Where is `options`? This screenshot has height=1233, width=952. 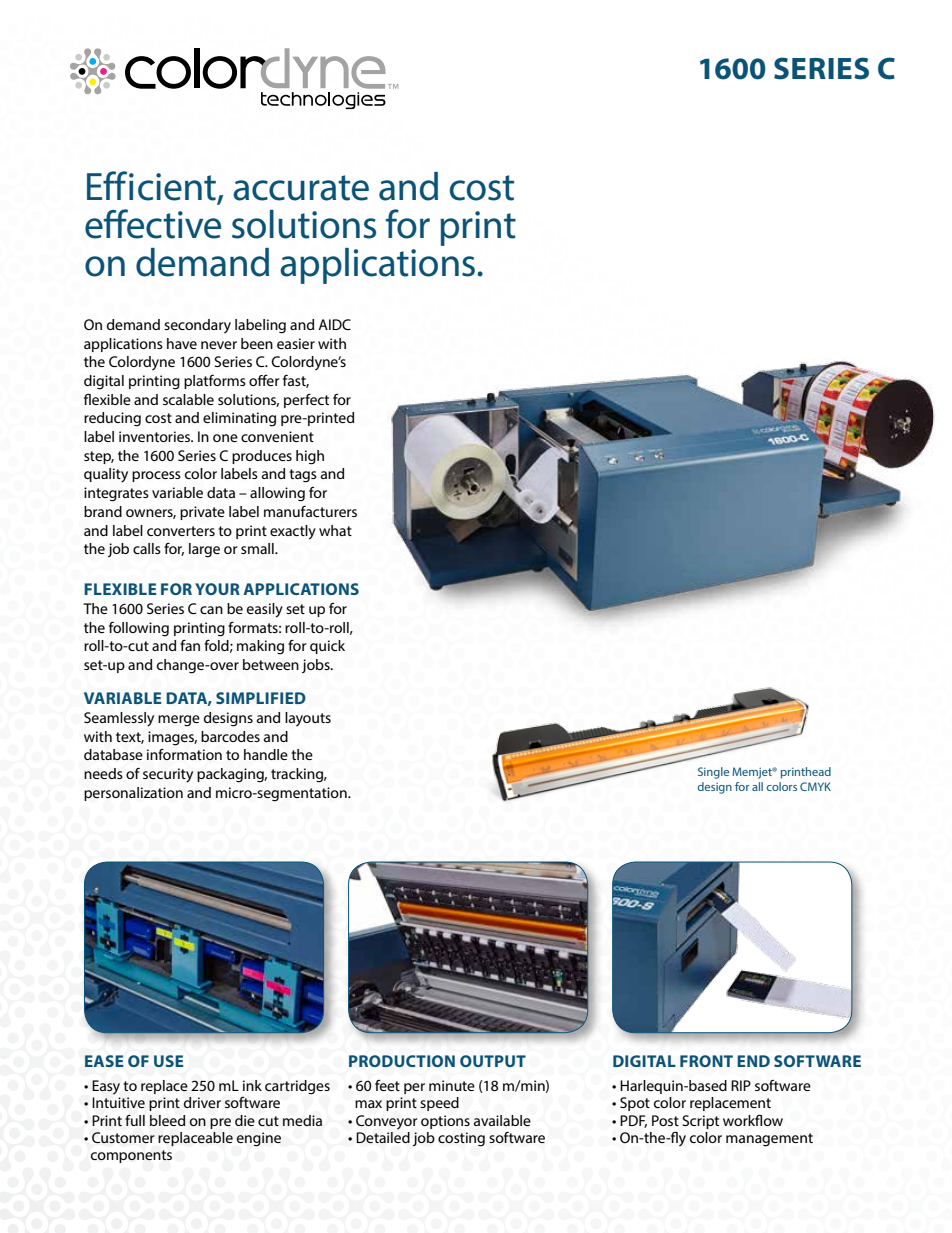
options is located at coordinates (445, 1122).
